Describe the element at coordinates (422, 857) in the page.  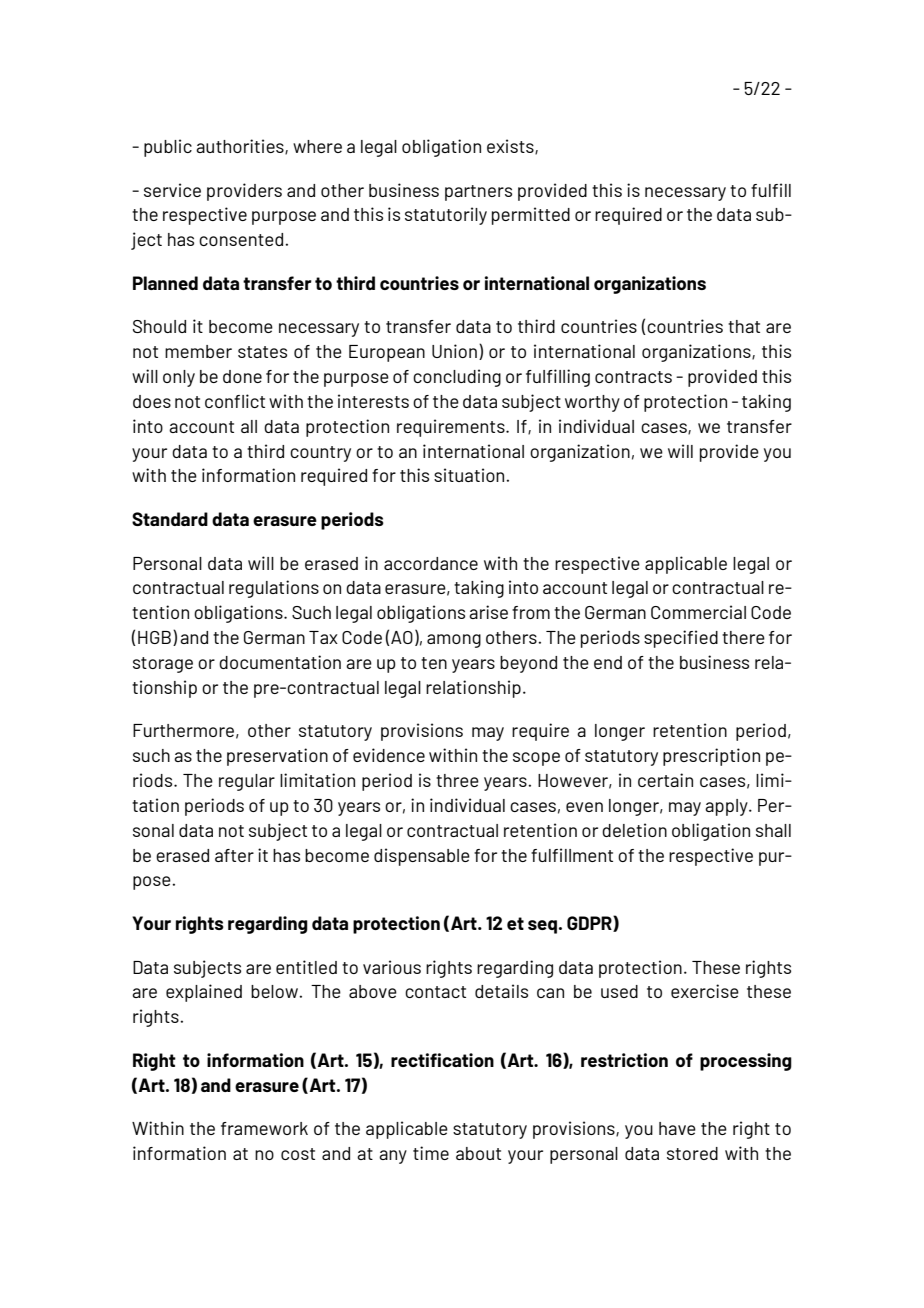
I see `dispensable` at that location.
